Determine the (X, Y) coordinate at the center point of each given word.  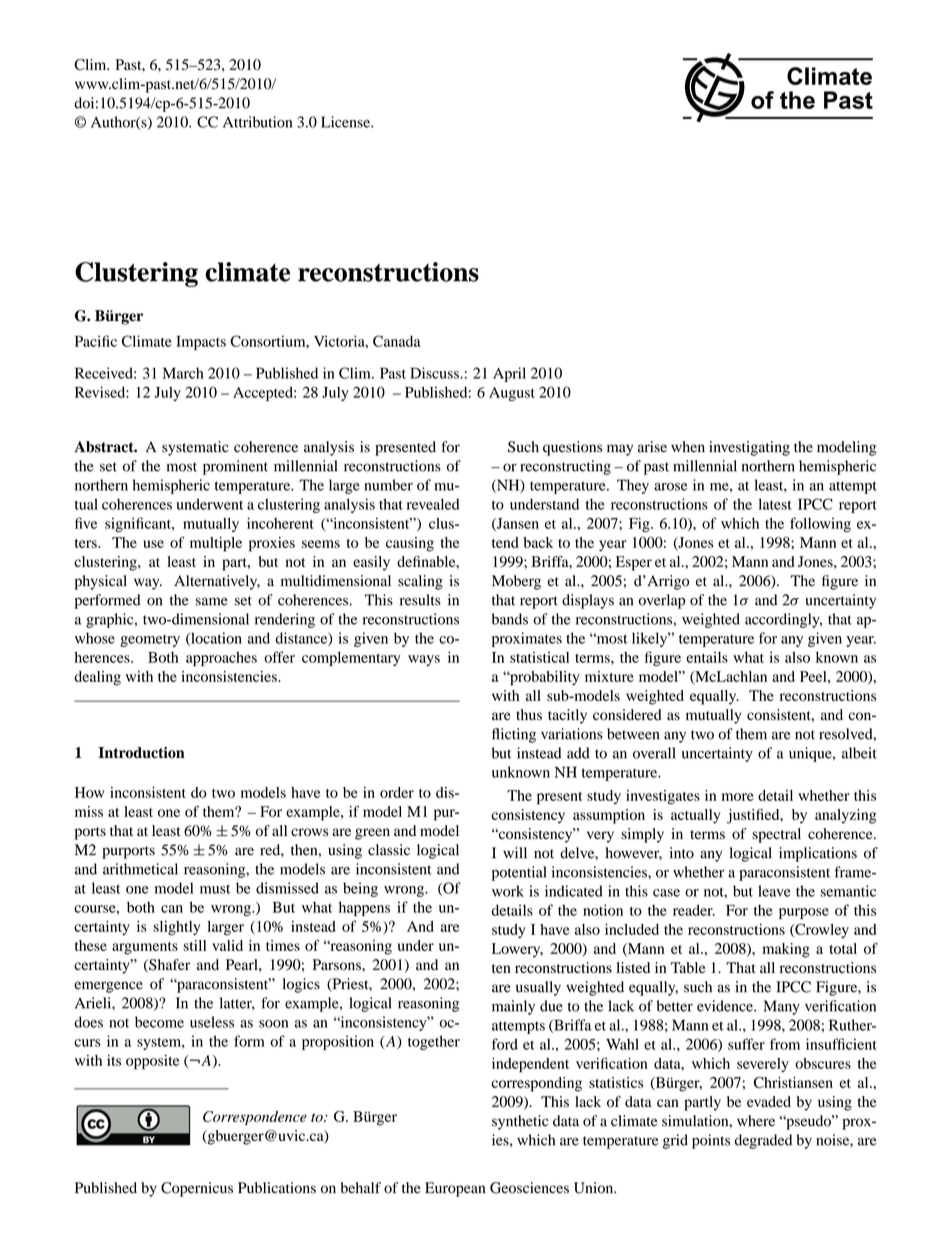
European (455, 1189)
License (346, 122)
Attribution (257, 122)
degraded (763, 1141)
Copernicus (197, 1189)
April (509, 374)
